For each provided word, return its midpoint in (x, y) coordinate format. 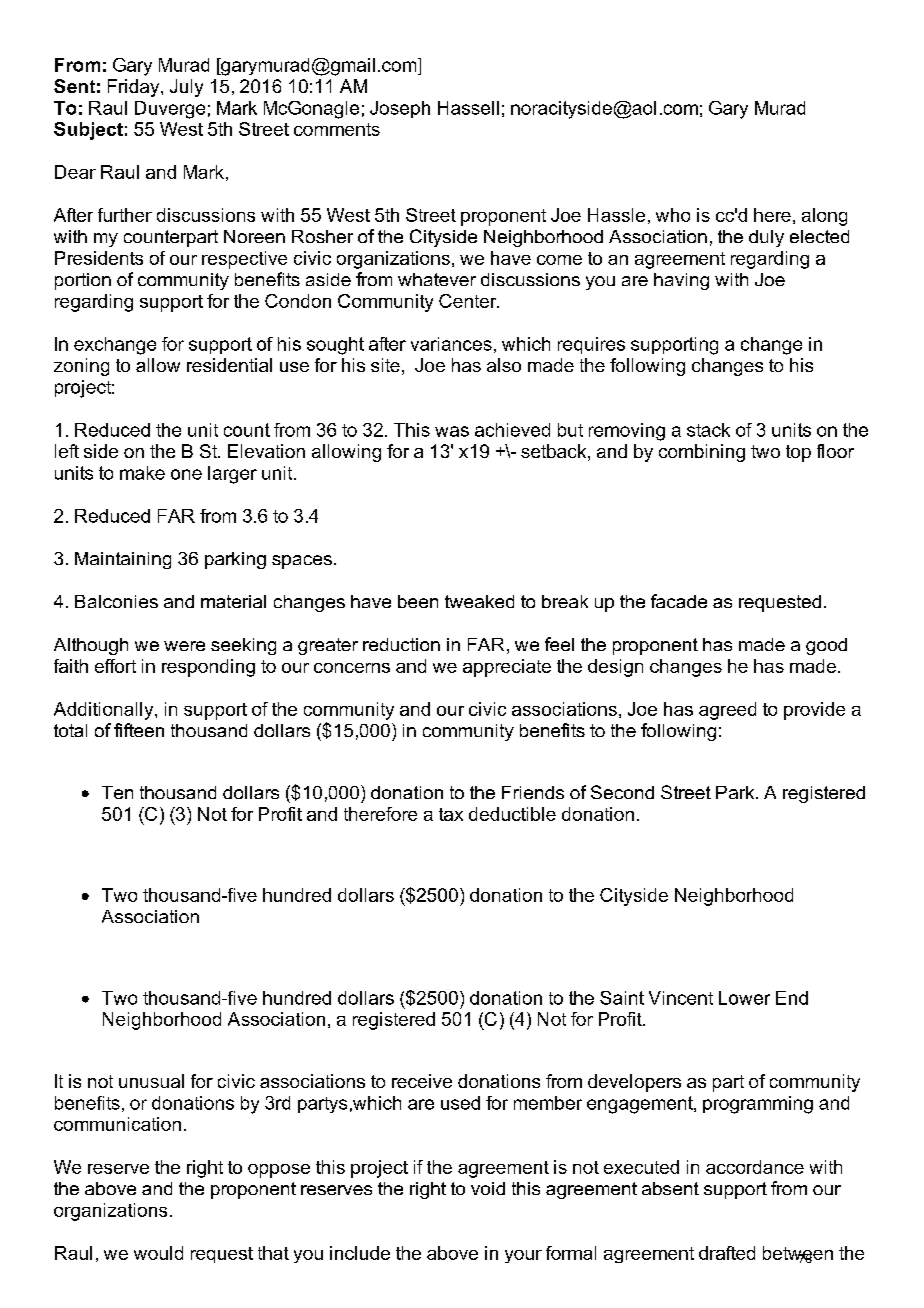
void (488, 1188)
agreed (727, 711)
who (673, 215)
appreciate (507, 668)
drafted (727, 1253)
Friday (135, 88)
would (158, 1253)
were (184, 646)
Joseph (400, 109)
